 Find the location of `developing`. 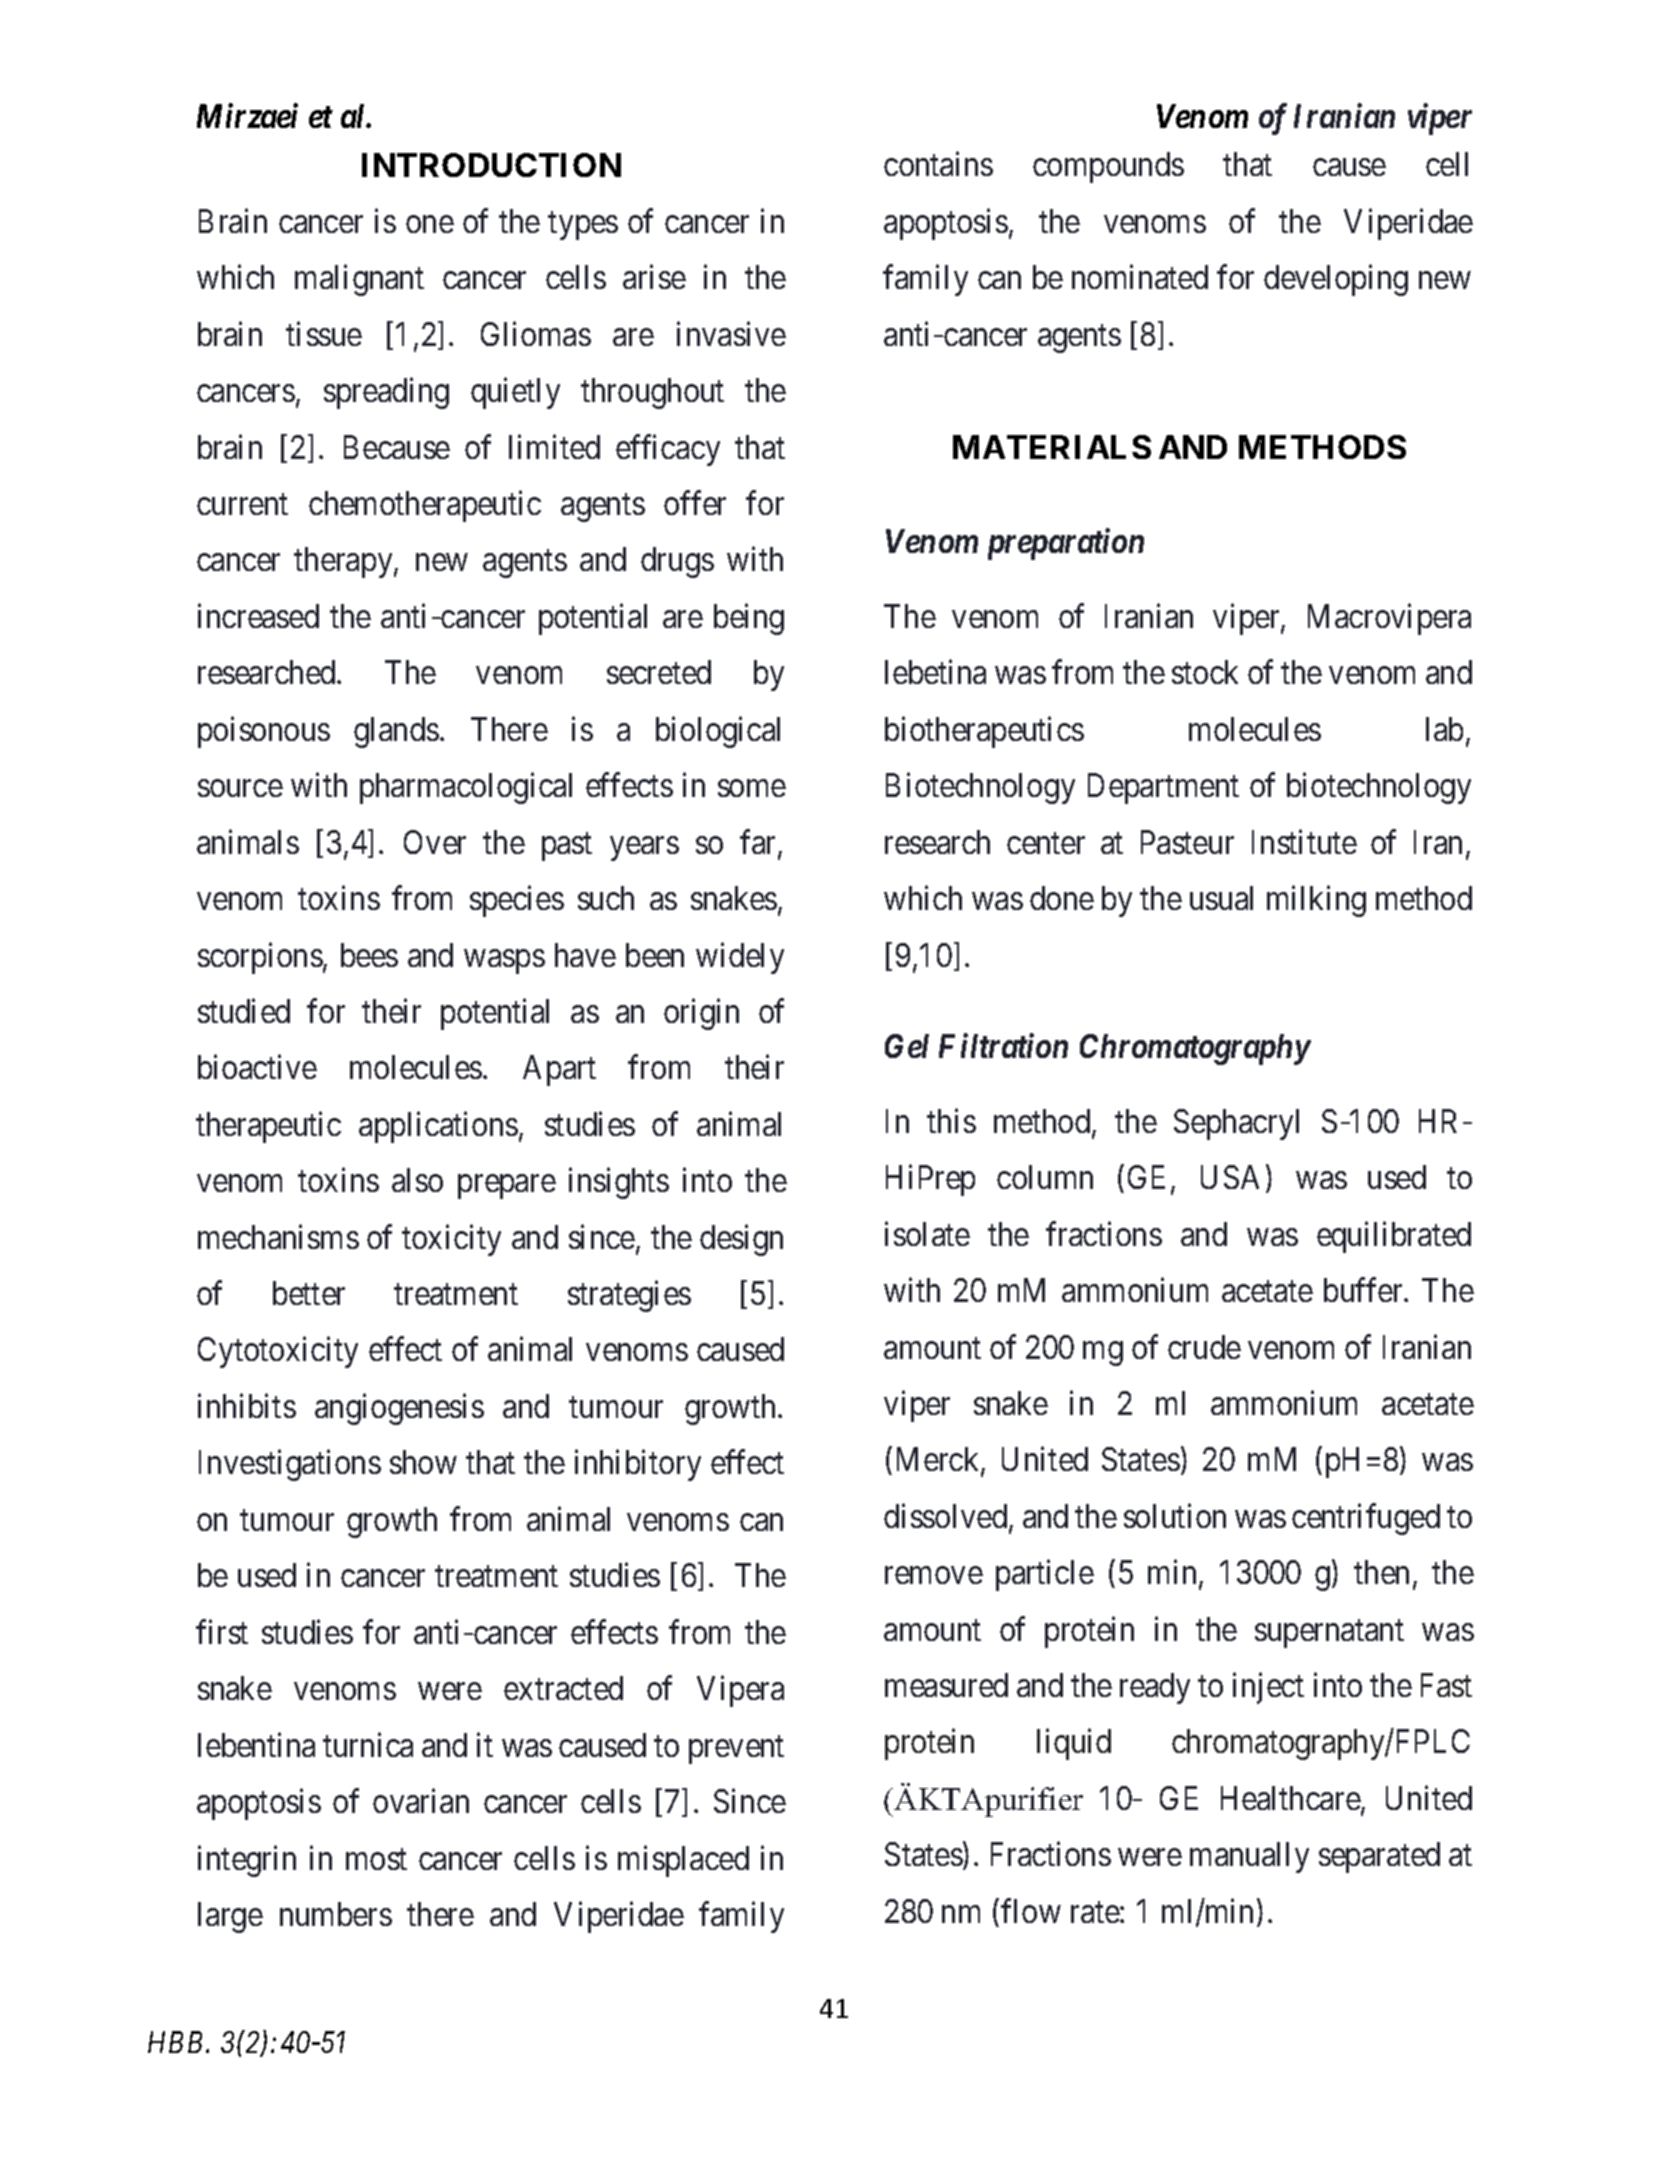

developing is located at coordinates (1336, 280).
